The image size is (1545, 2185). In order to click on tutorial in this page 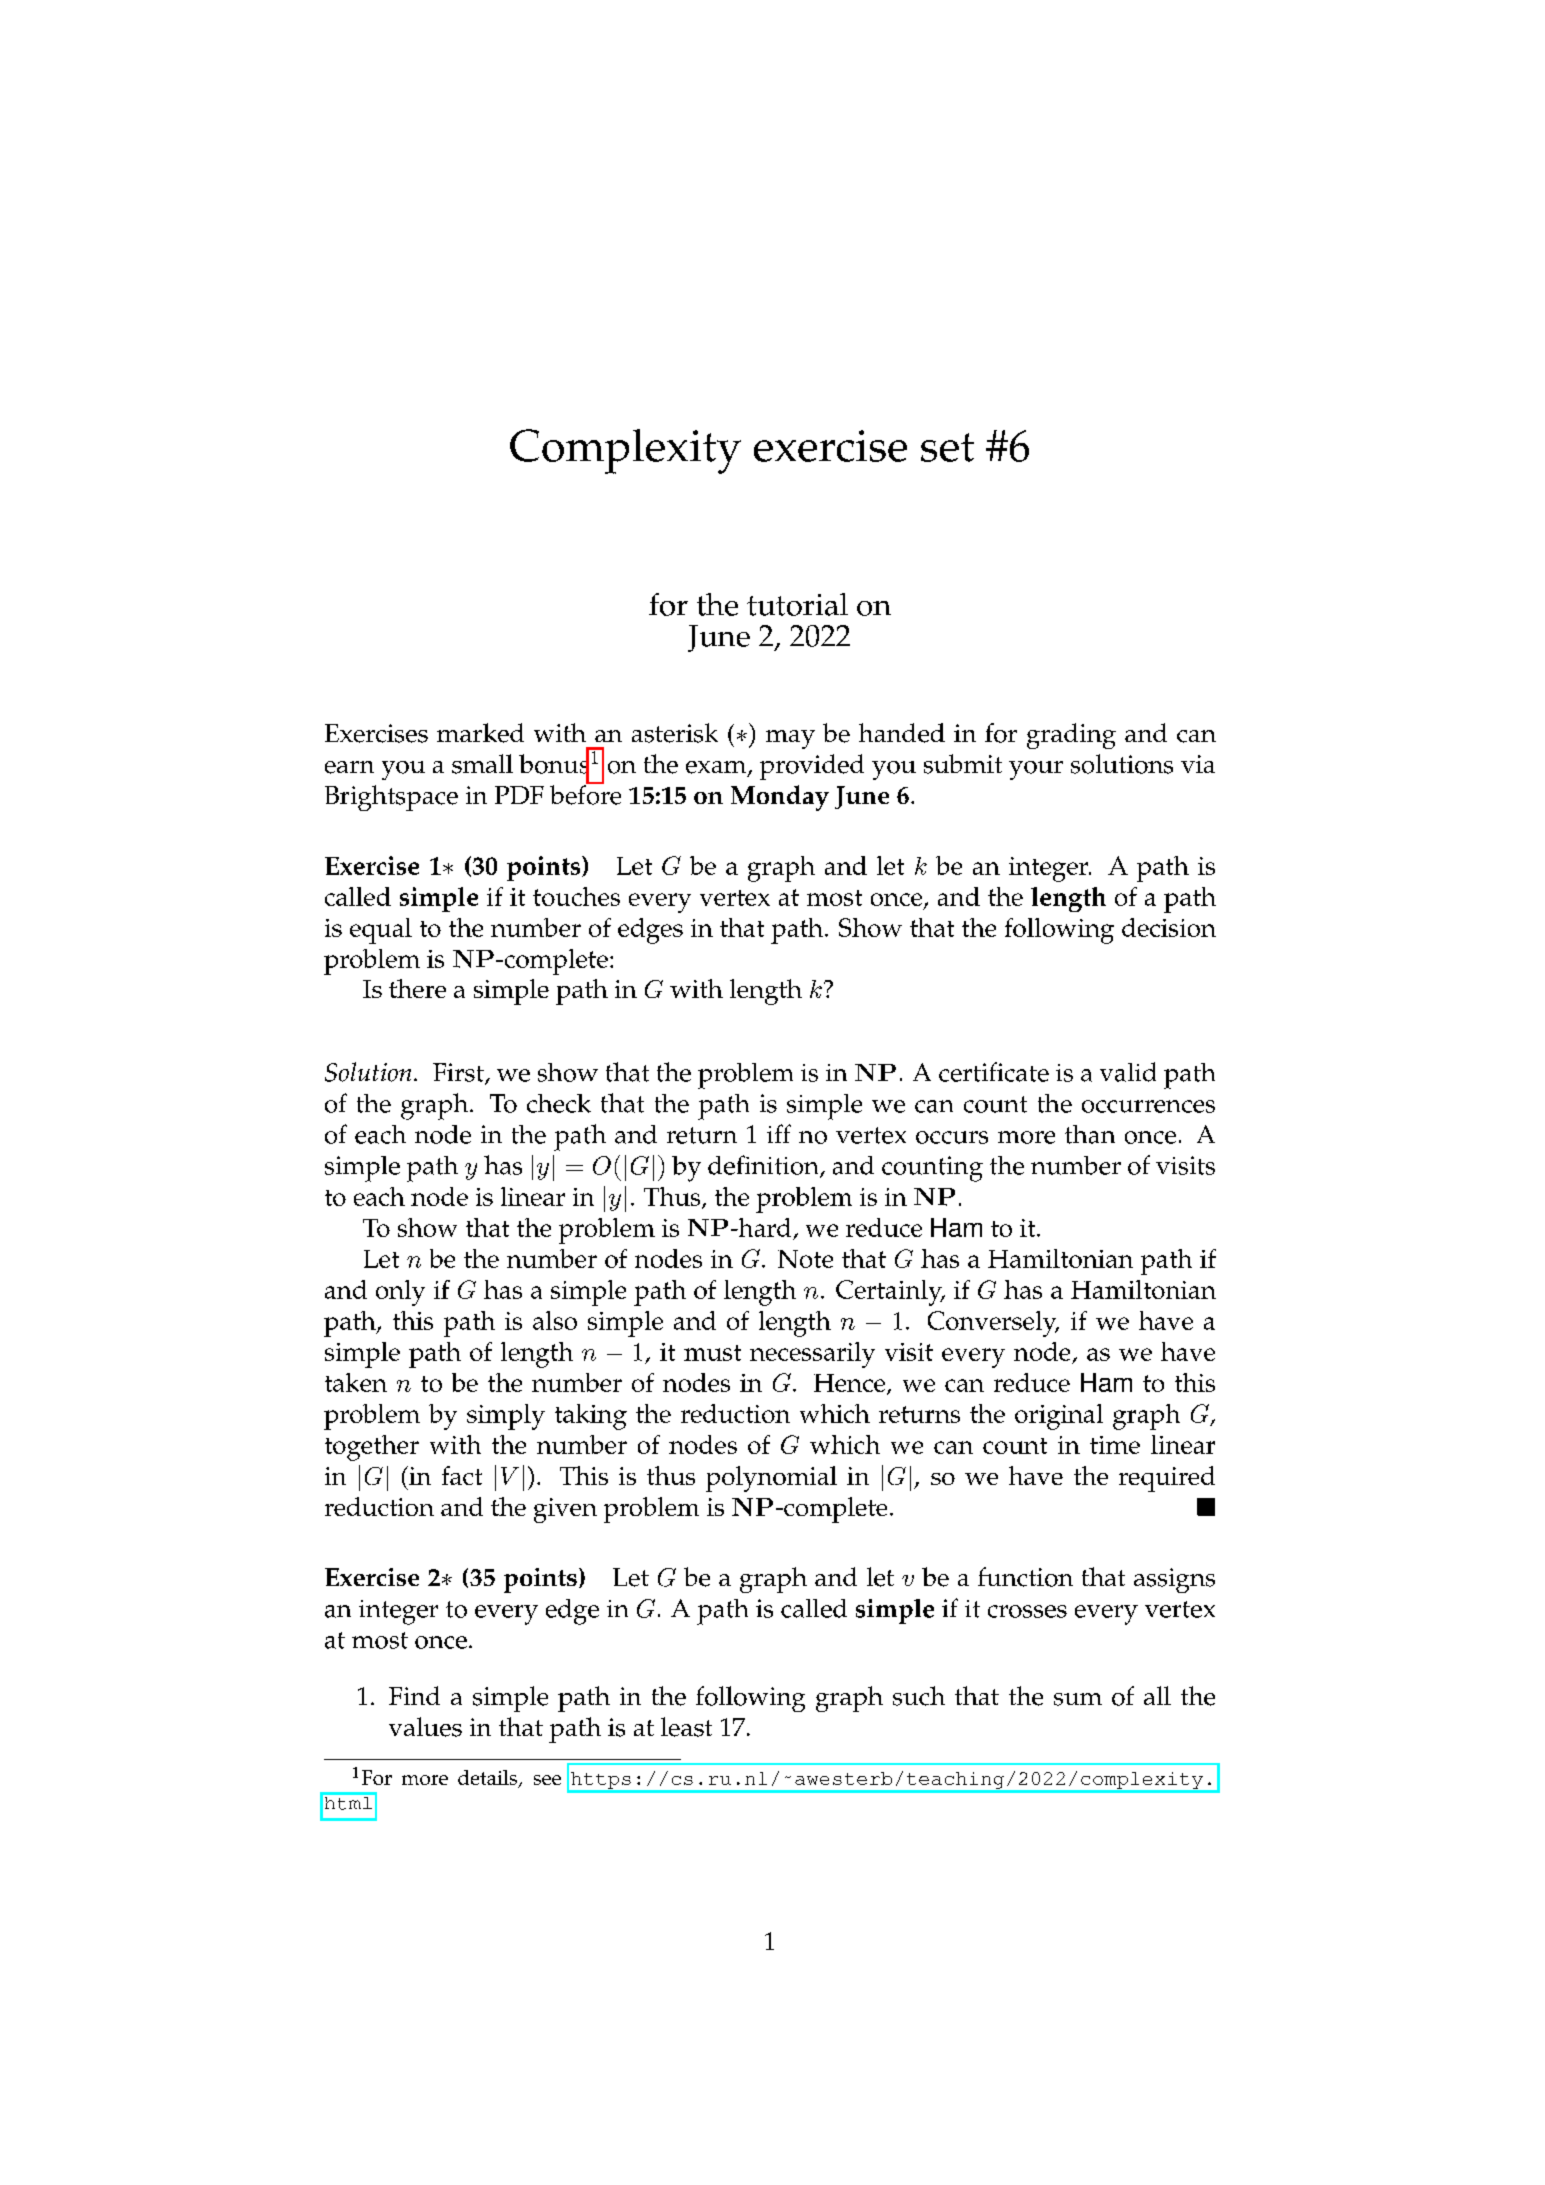, I will do `click(797, 604)`.
